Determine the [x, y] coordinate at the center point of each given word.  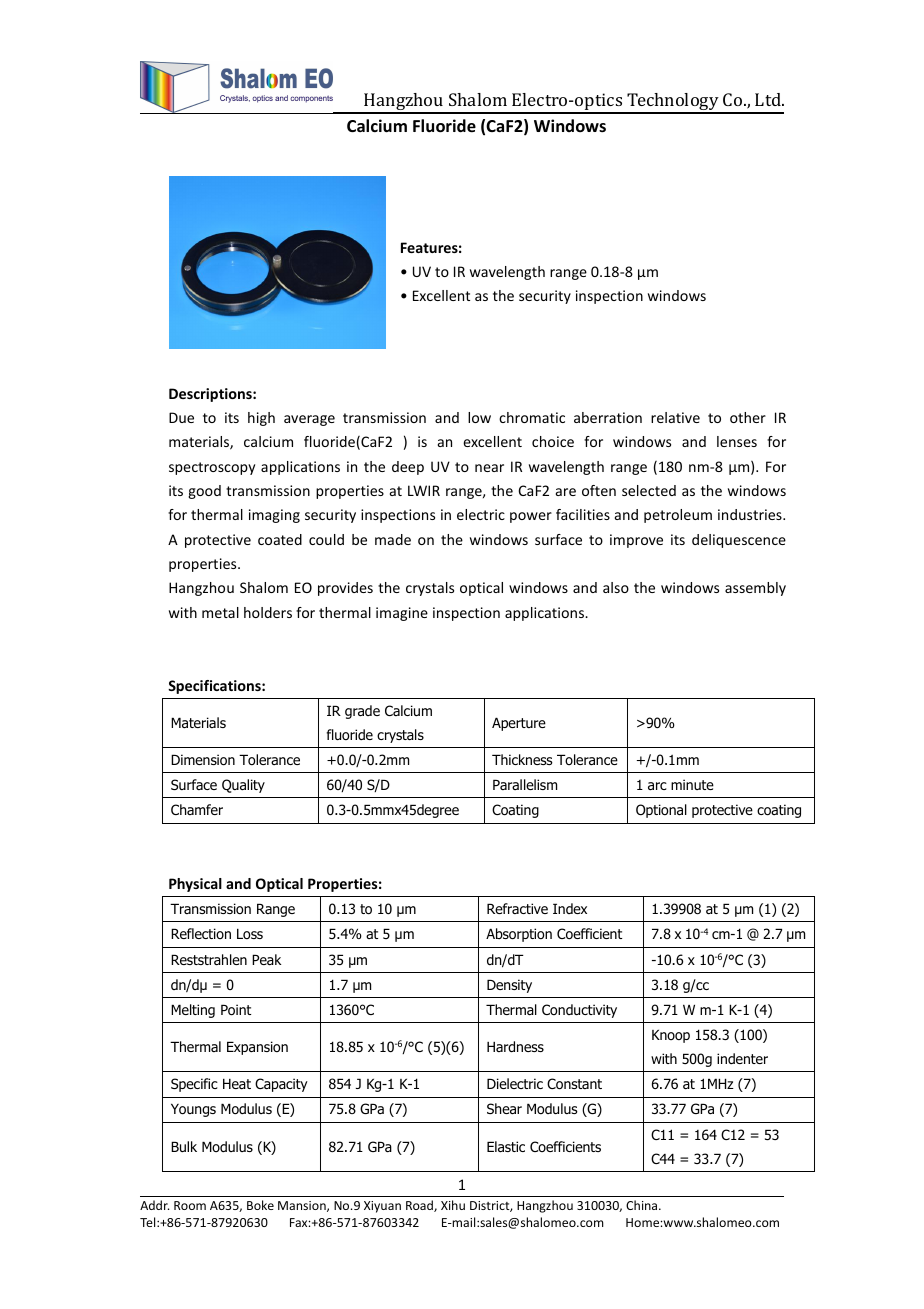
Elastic [506, 1147]
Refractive [517, 908]
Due [181, 417]
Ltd [769, 99]
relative [675, 417]
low [479, 417]
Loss [250, 933]
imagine [402, 614]
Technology [673, 103]
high [261, 419]
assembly [755, 589]
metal [220, 612]
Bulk [184, 1146]
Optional [661, 811]
